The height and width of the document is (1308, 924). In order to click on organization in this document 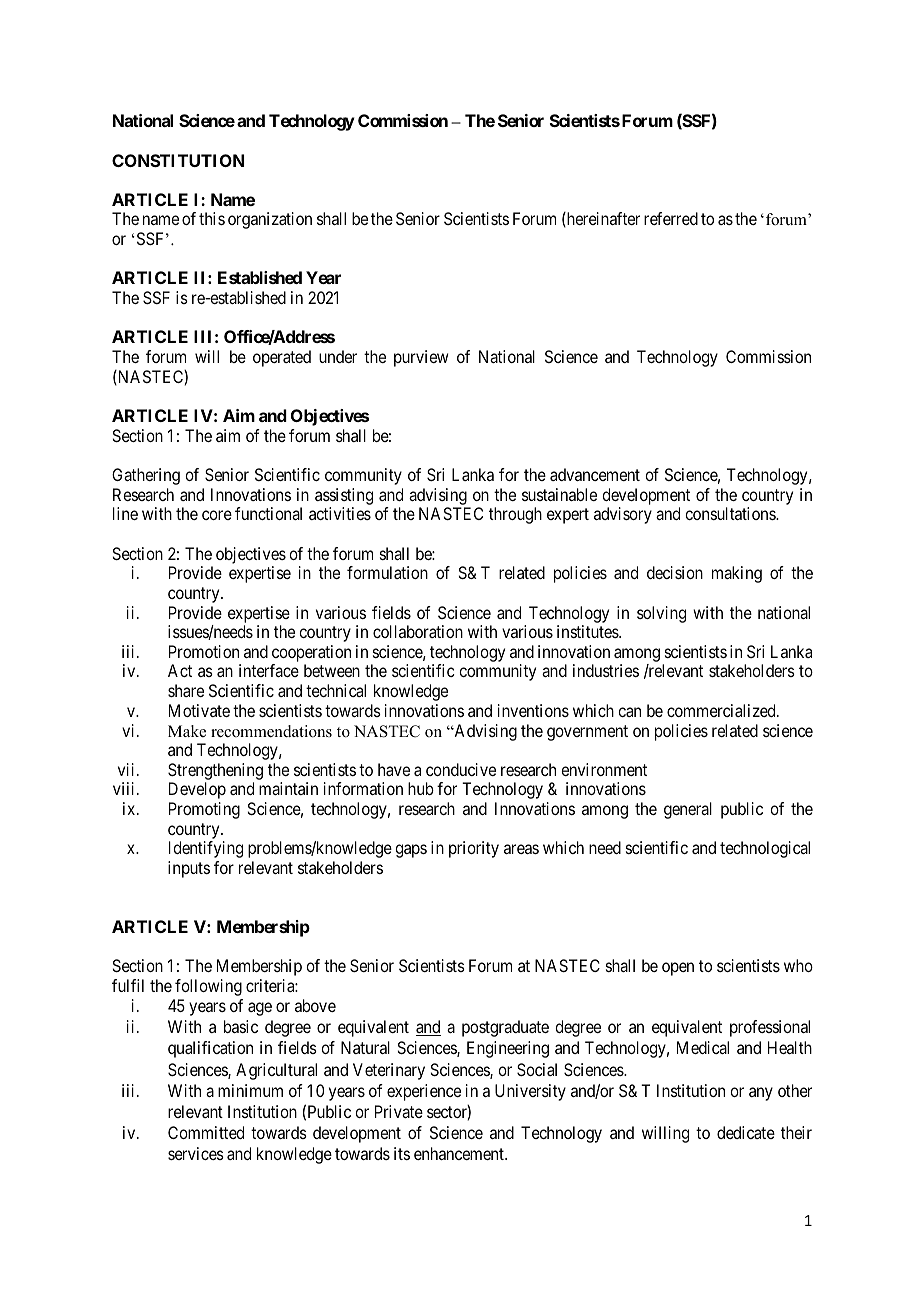, I will do `click(270, 220)`.
